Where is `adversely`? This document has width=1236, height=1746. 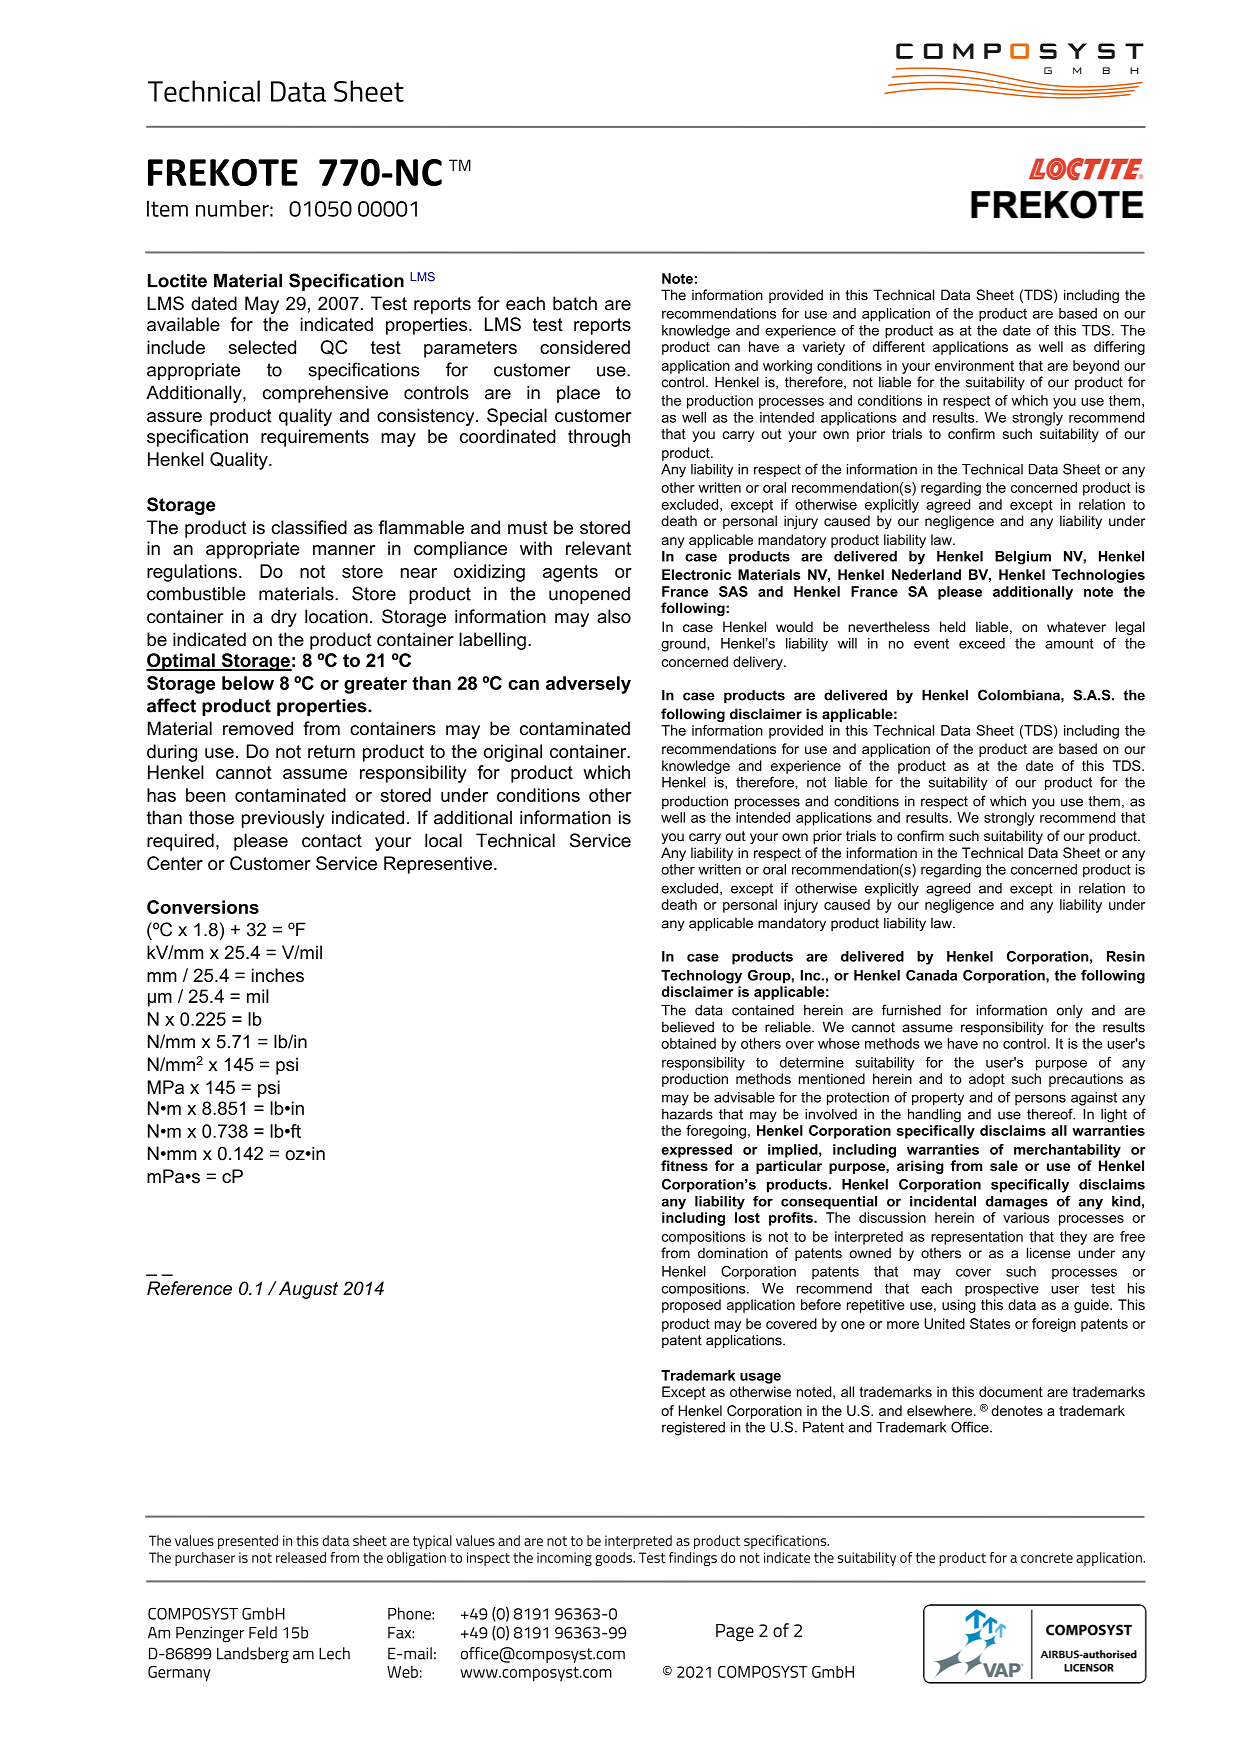
adversely is located at coordinates (588, 685).
